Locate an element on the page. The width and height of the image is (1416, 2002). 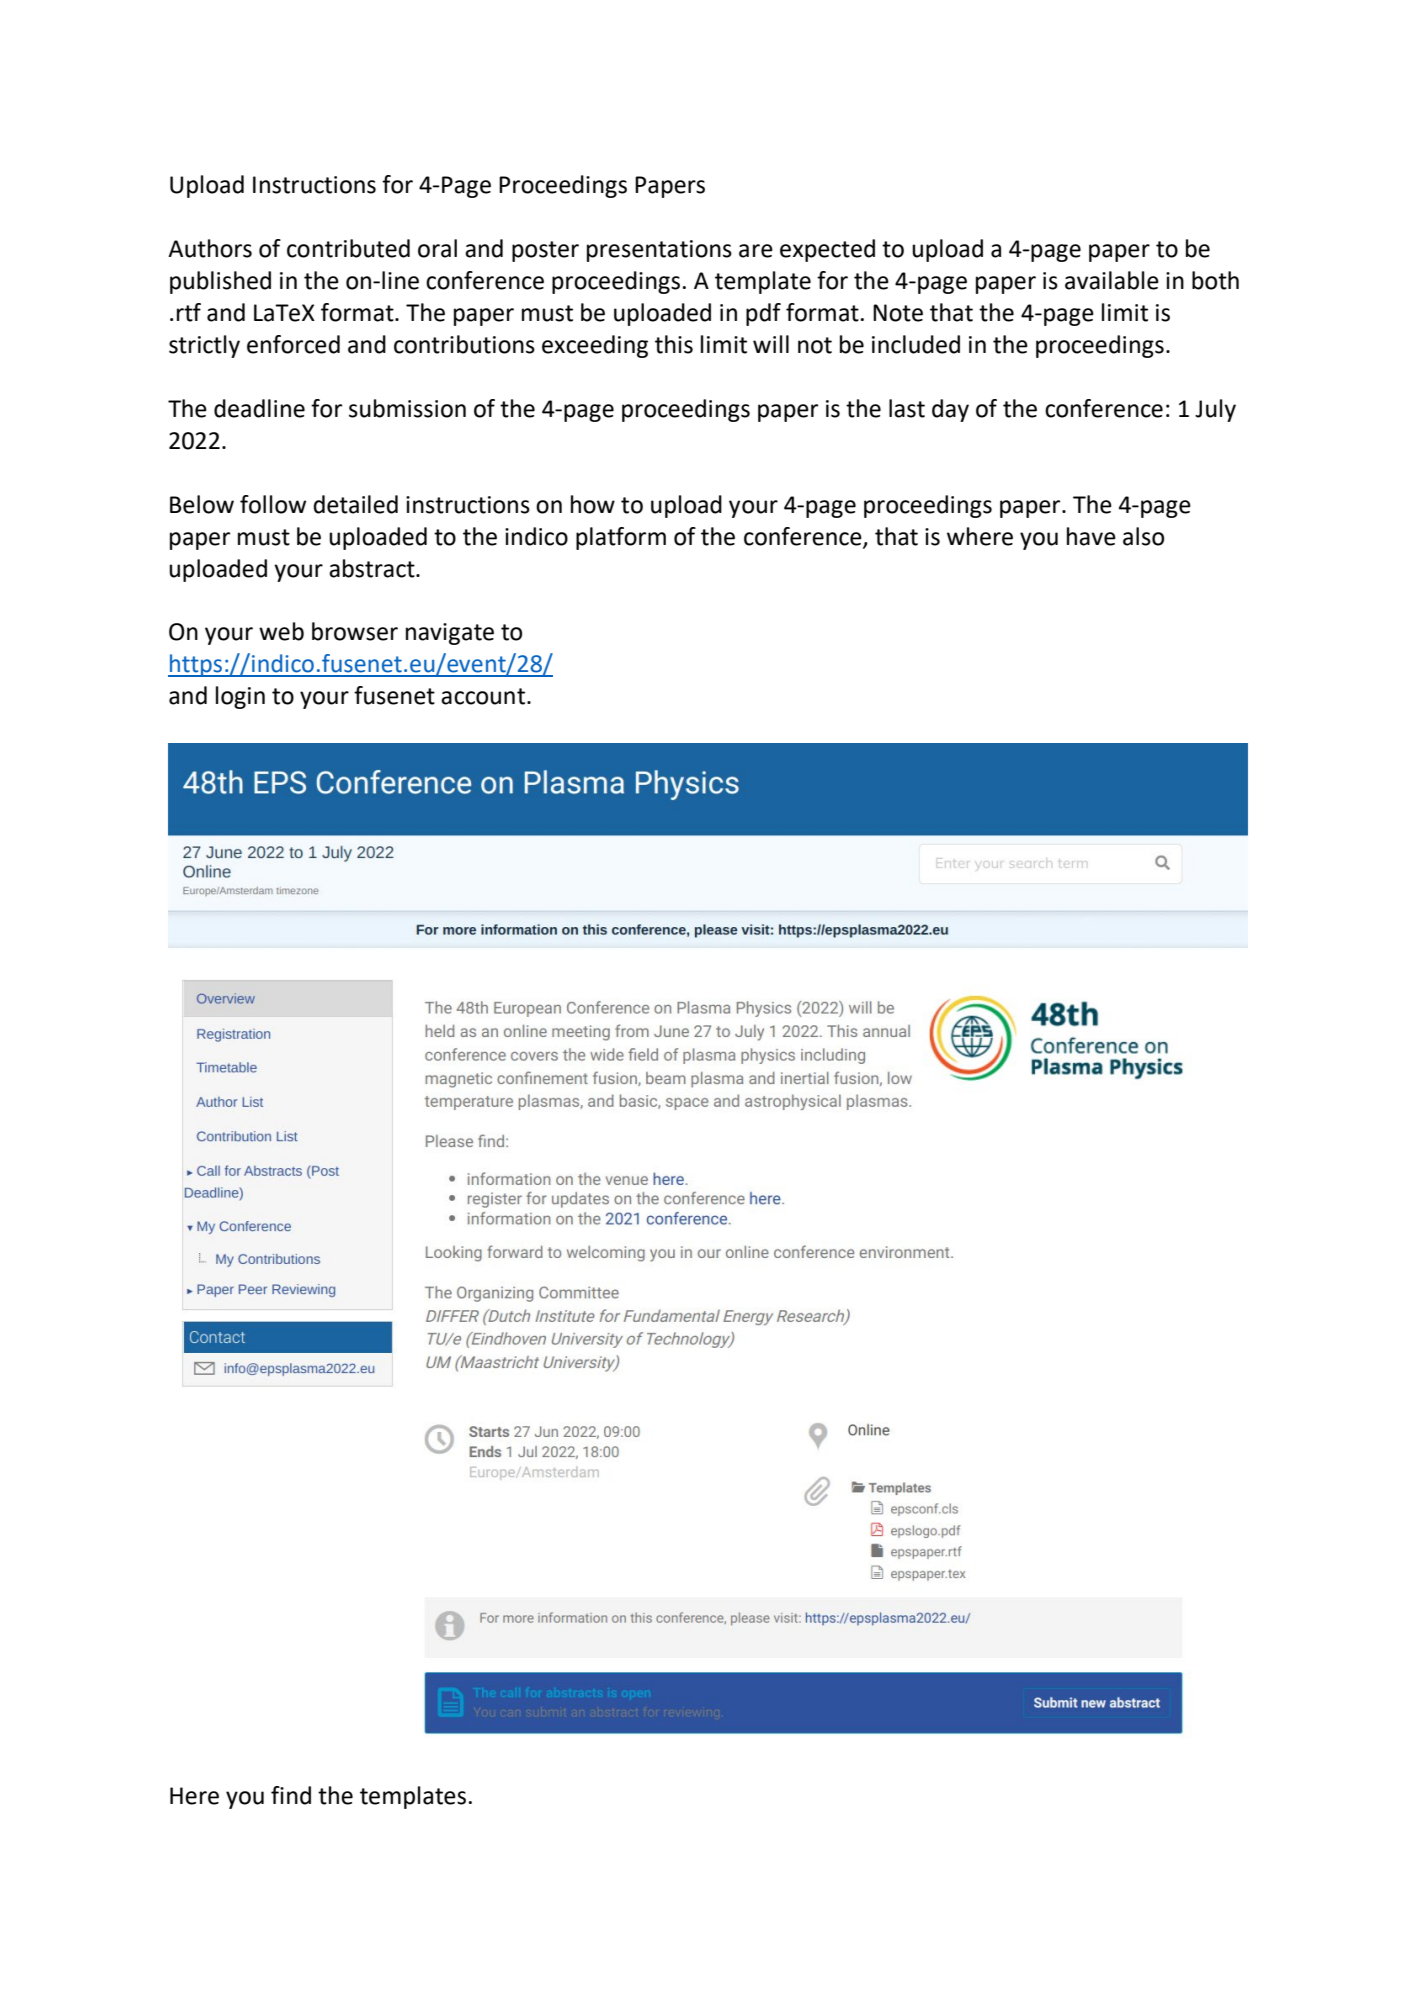
account is located at coordinates (484, 696).
